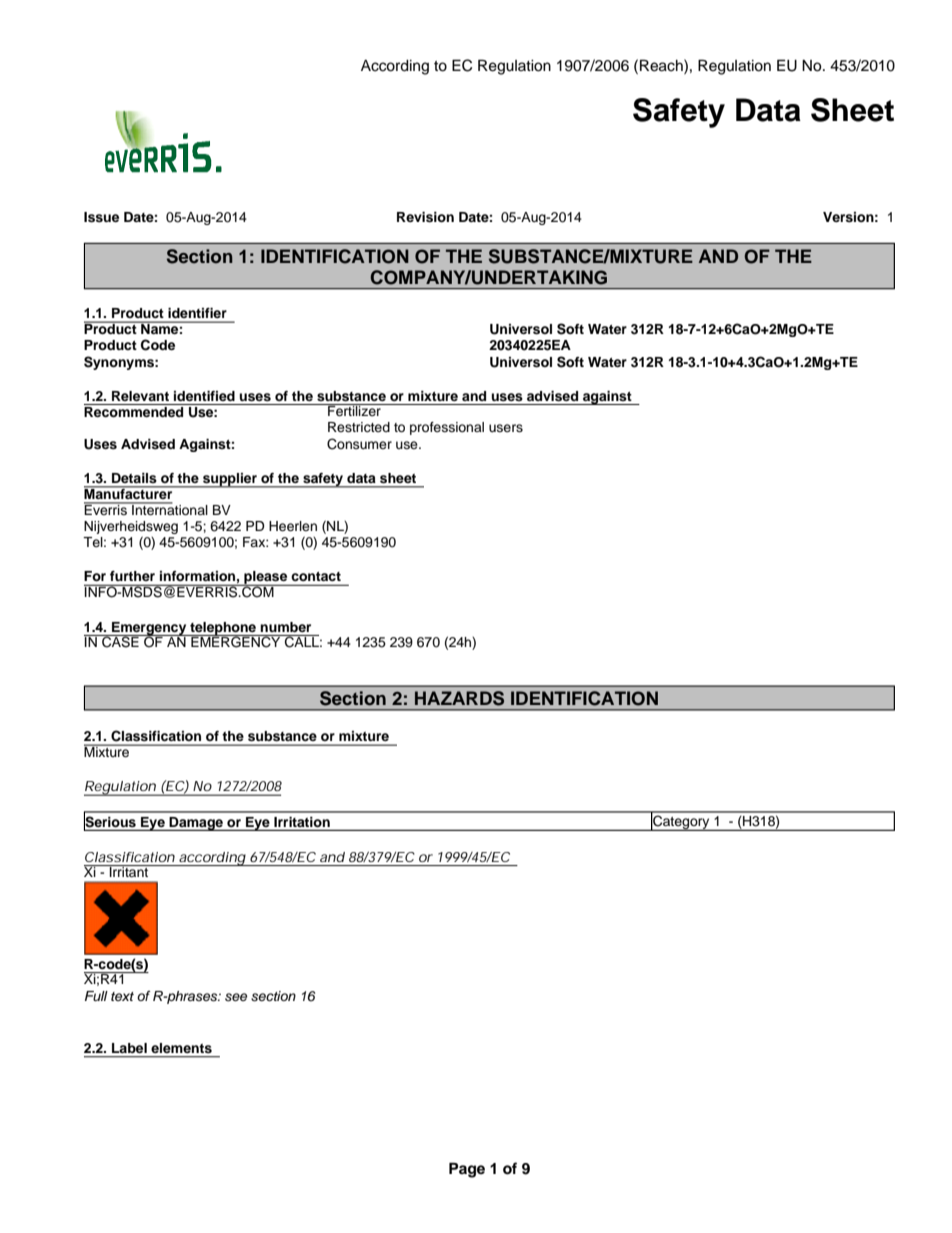 This document has height=1233, width=952. I want to click on Fertilizer, so click(354, 410).
